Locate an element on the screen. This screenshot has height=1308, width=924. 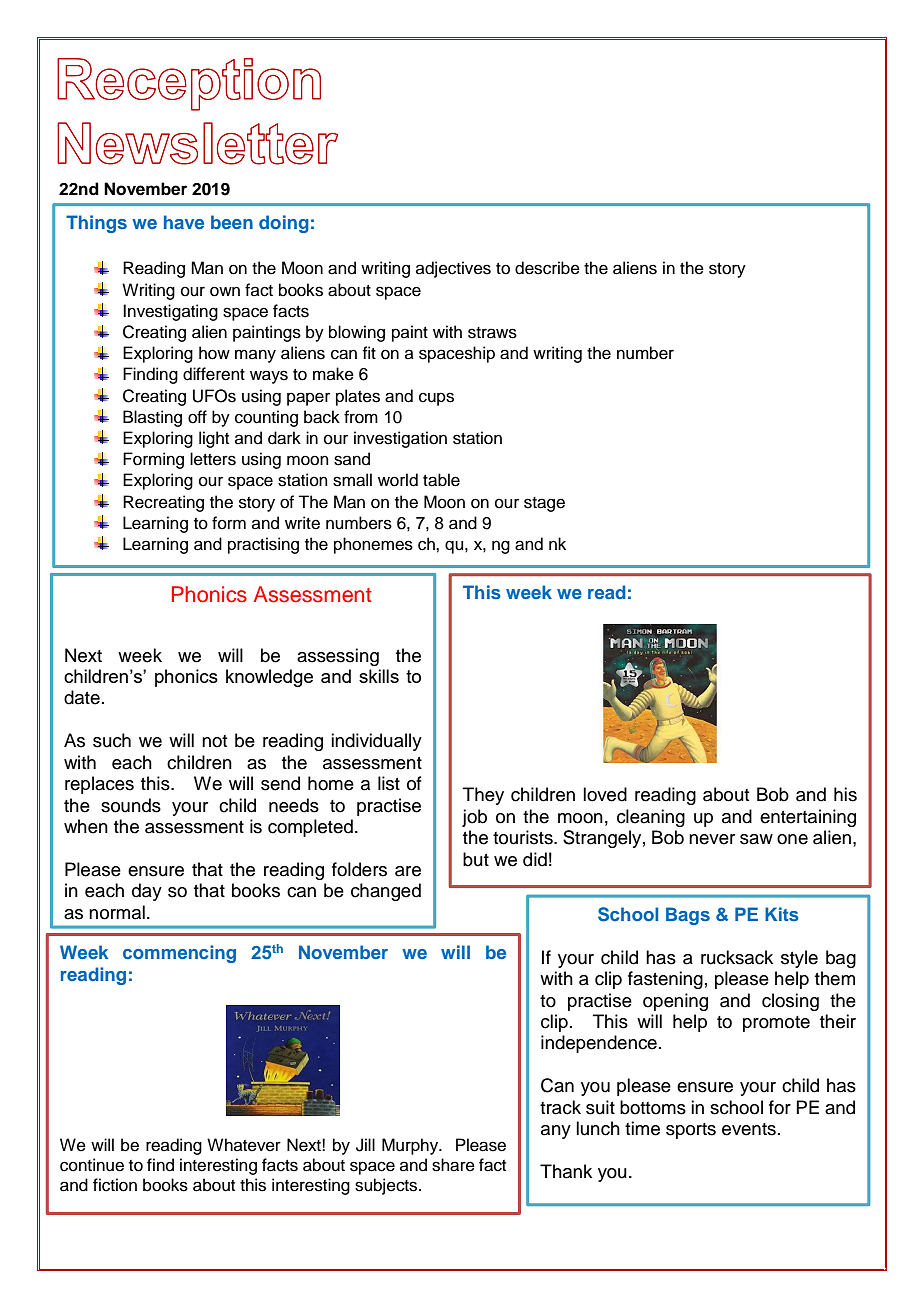
phonemes is located at coordinates (373, 545).
